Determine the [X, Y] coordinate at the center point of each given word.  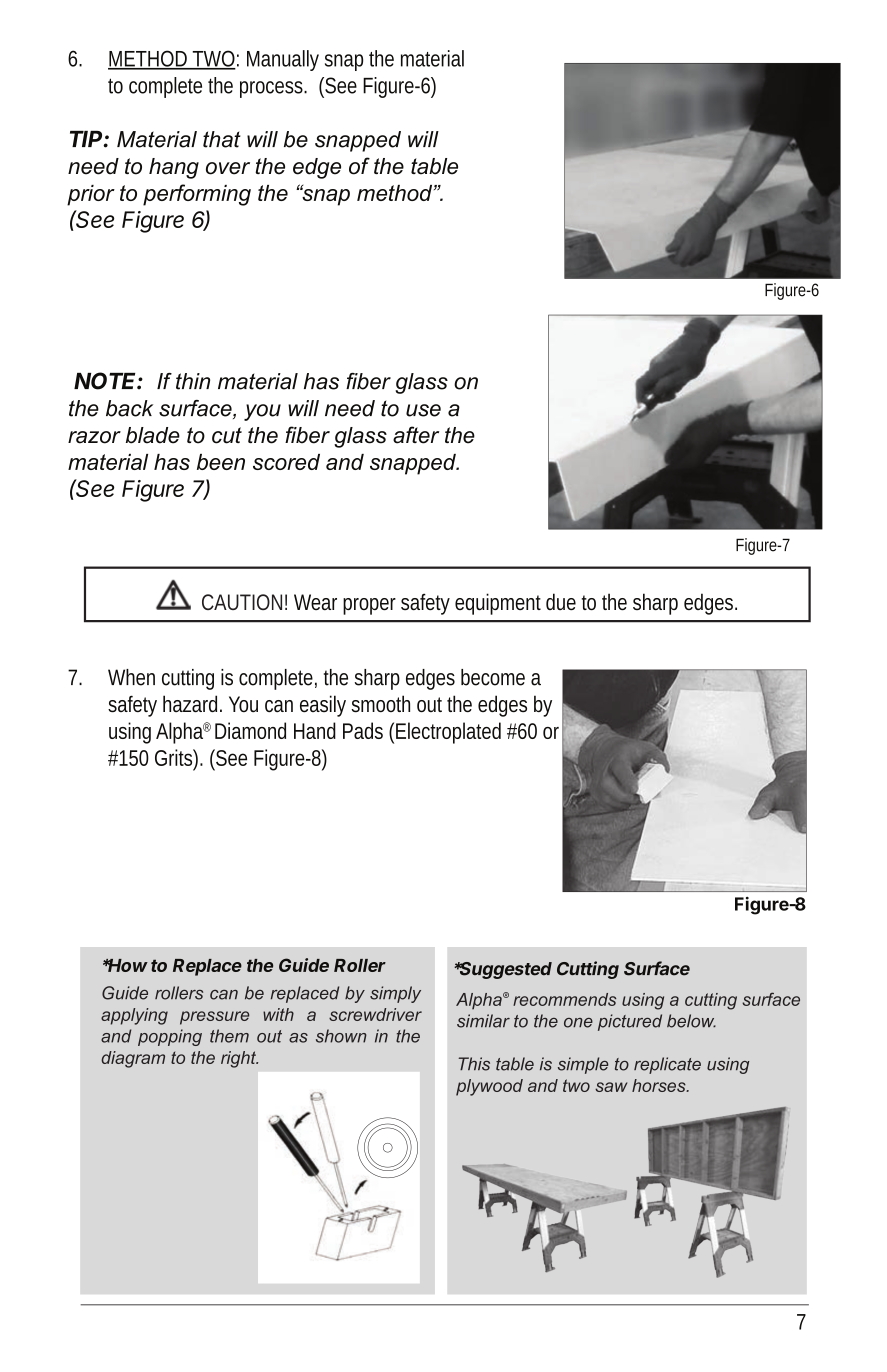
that [222, 139]
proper [369, 606]
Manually [283, 60]
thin [193, 381]
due [561, 601]
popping [170, 1037]
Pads [363, 730]
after [416, 435]
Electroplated [448, 733]
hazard [192, 703]
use [423, 410]
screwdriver [375, 1014]
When [131, 677]
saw [611, 1087]
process [273, 89]
